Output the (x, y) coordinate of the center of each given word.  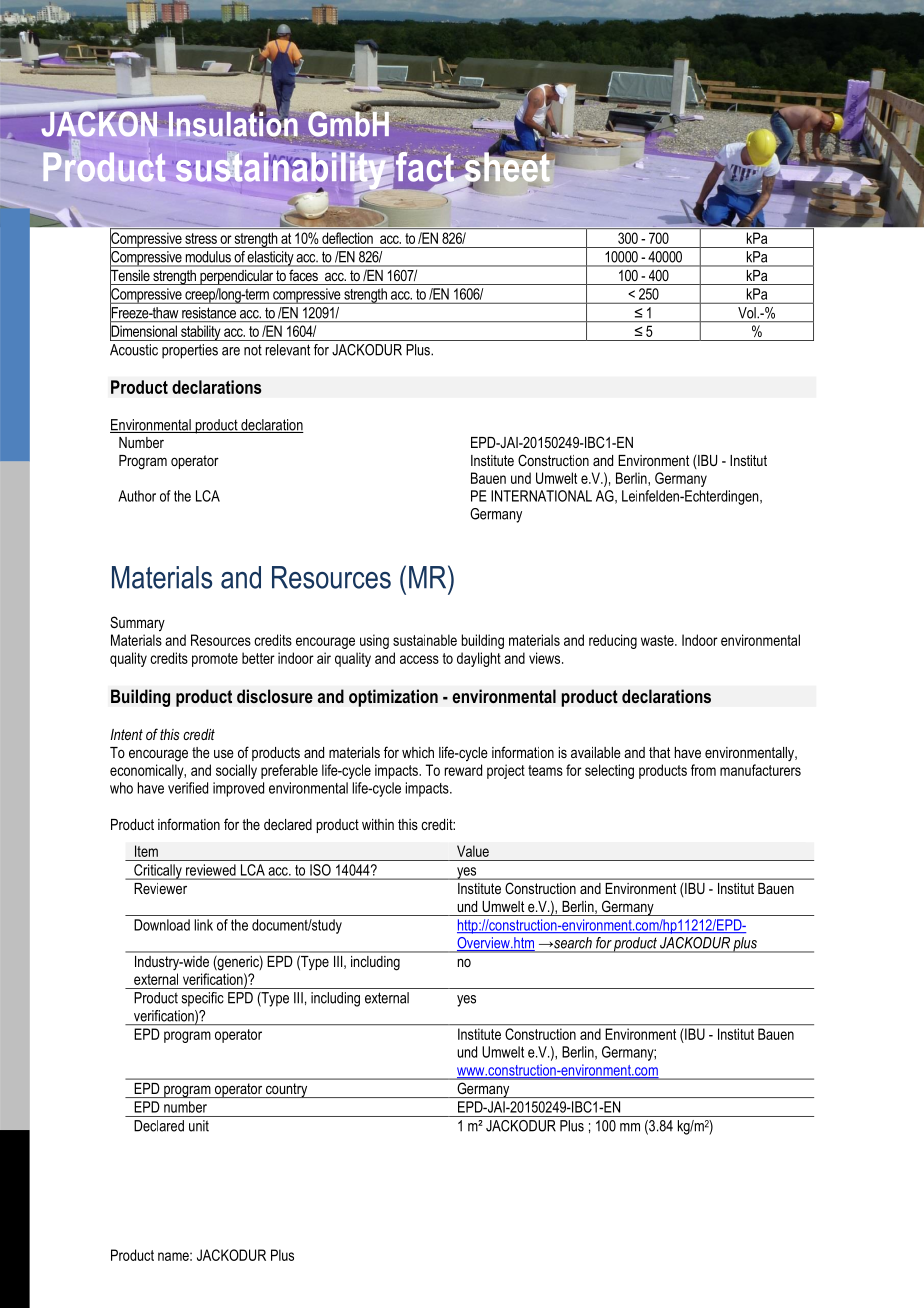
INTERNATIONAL (541, 496)
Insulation (232, 124)
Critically (158, 872)
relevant (288, 350)
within (378, 824)
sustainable (425, 640)
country (287, 1090)
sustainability (282, 171)
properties (190, 351)
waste (658, 640)
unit (199, 1126)
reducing (613, 641)
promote (215, 660)
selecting (609, 771)
